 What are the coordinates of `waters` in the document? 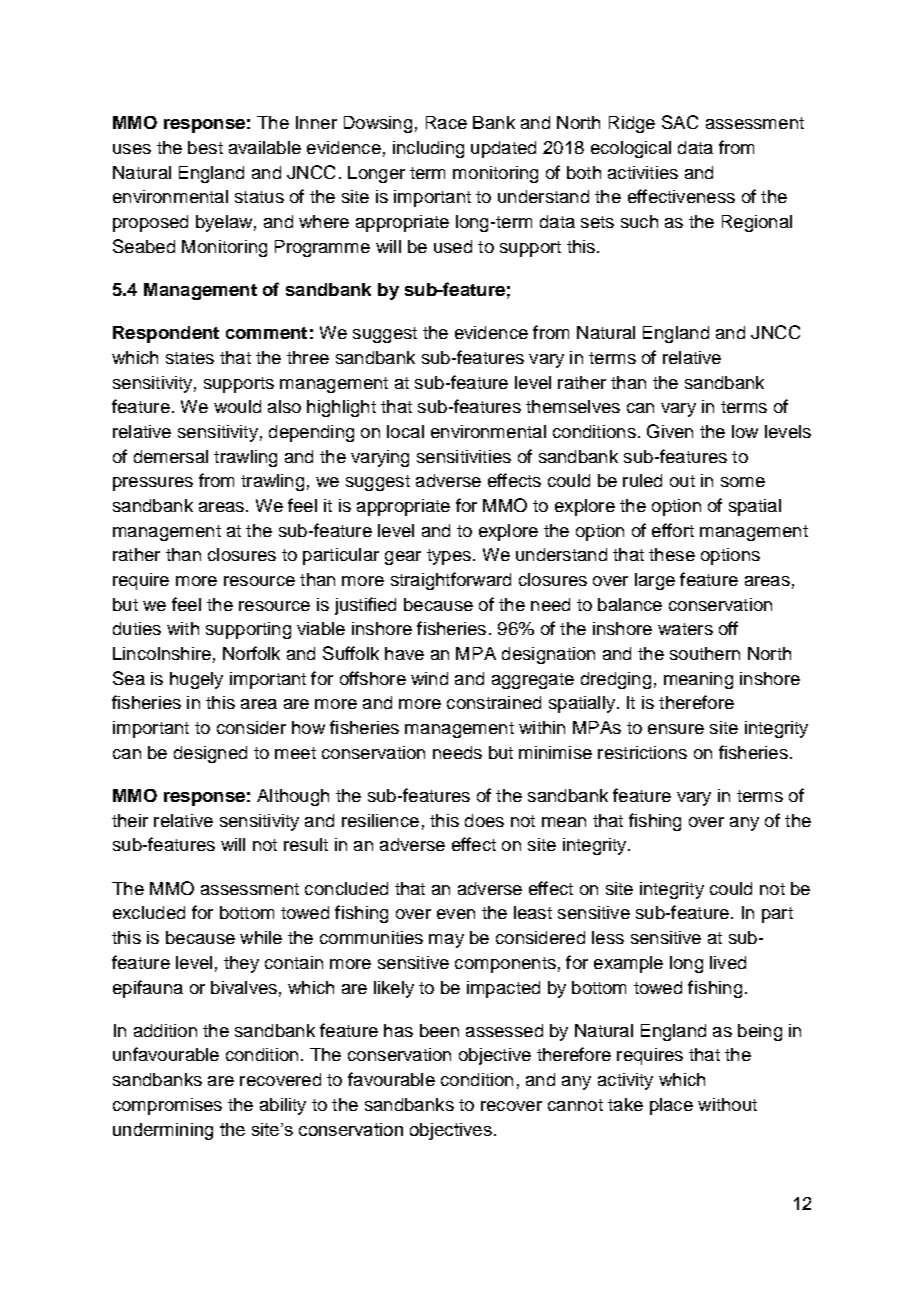 It's located at (685, 629).
